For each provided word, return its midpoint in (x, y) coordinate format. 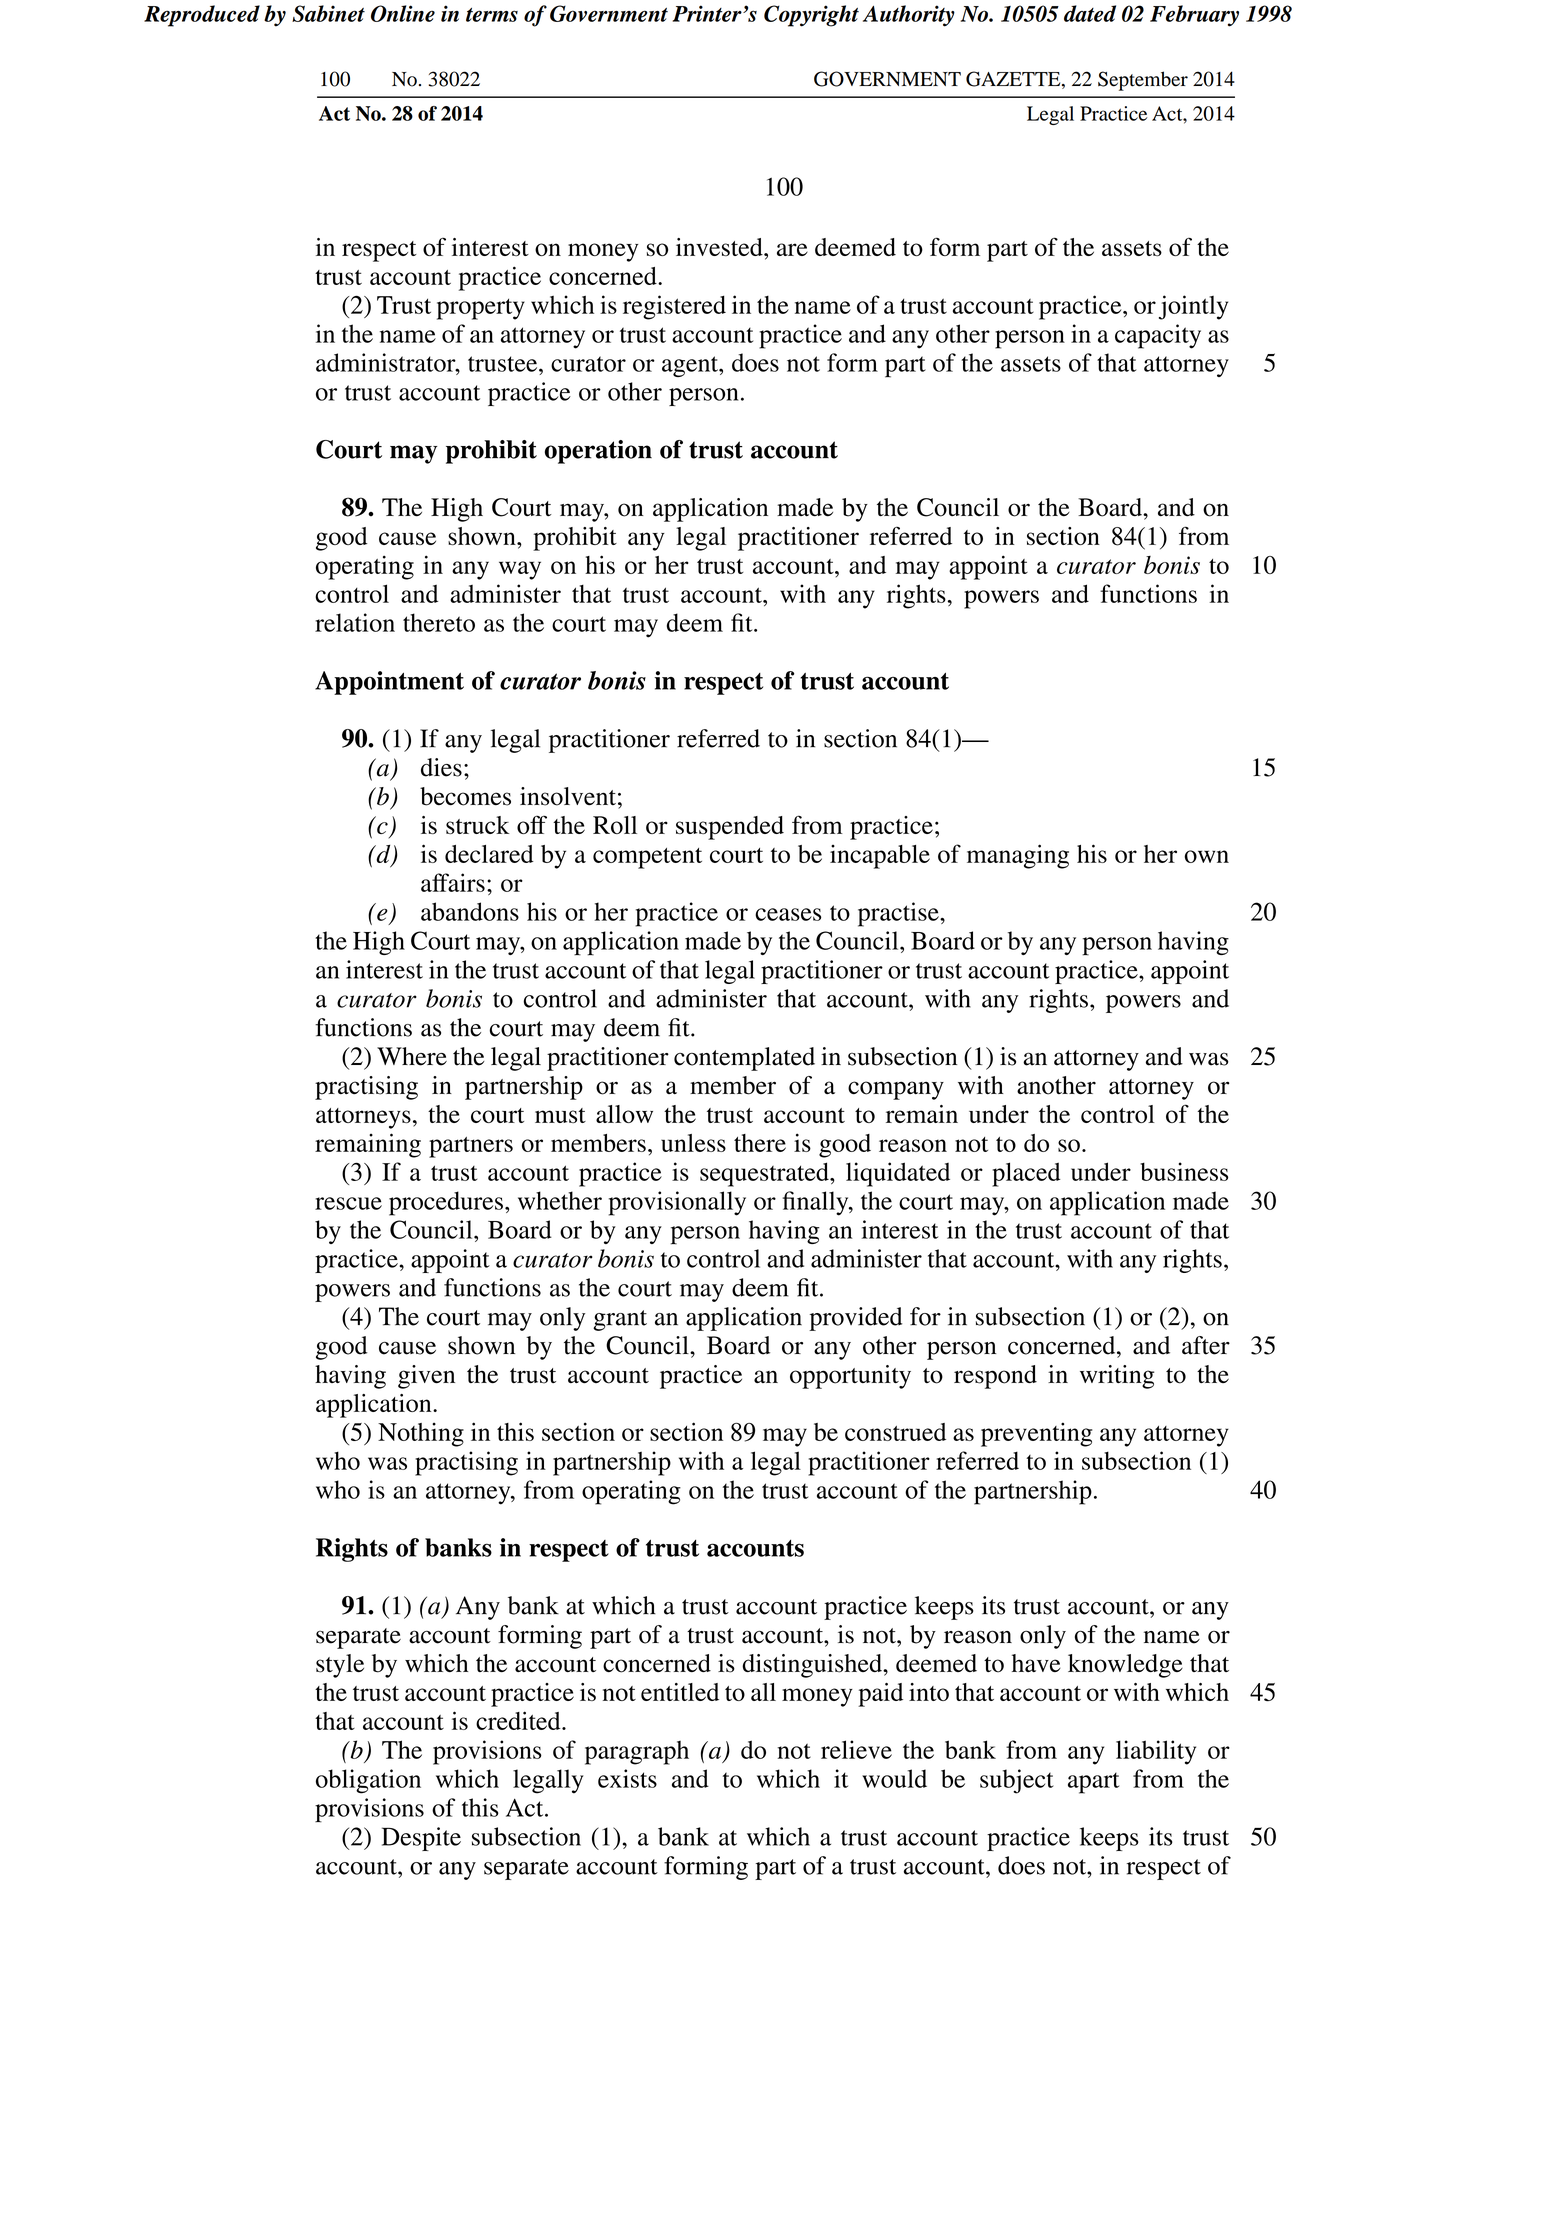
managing (1018, 856)
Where (412, 1056)
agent (691, 366)
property (481, 309)
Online (403, 13)
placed (1026, 1174)
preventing (1036, 1434)
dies (441, 767)
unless (693, 1143)
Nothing (421, 1434)
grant (620, 1320)
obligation (368, 1781)
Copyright (811, 16)
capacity (1158, 336)
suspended (730, 828)
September (1143, 81)
